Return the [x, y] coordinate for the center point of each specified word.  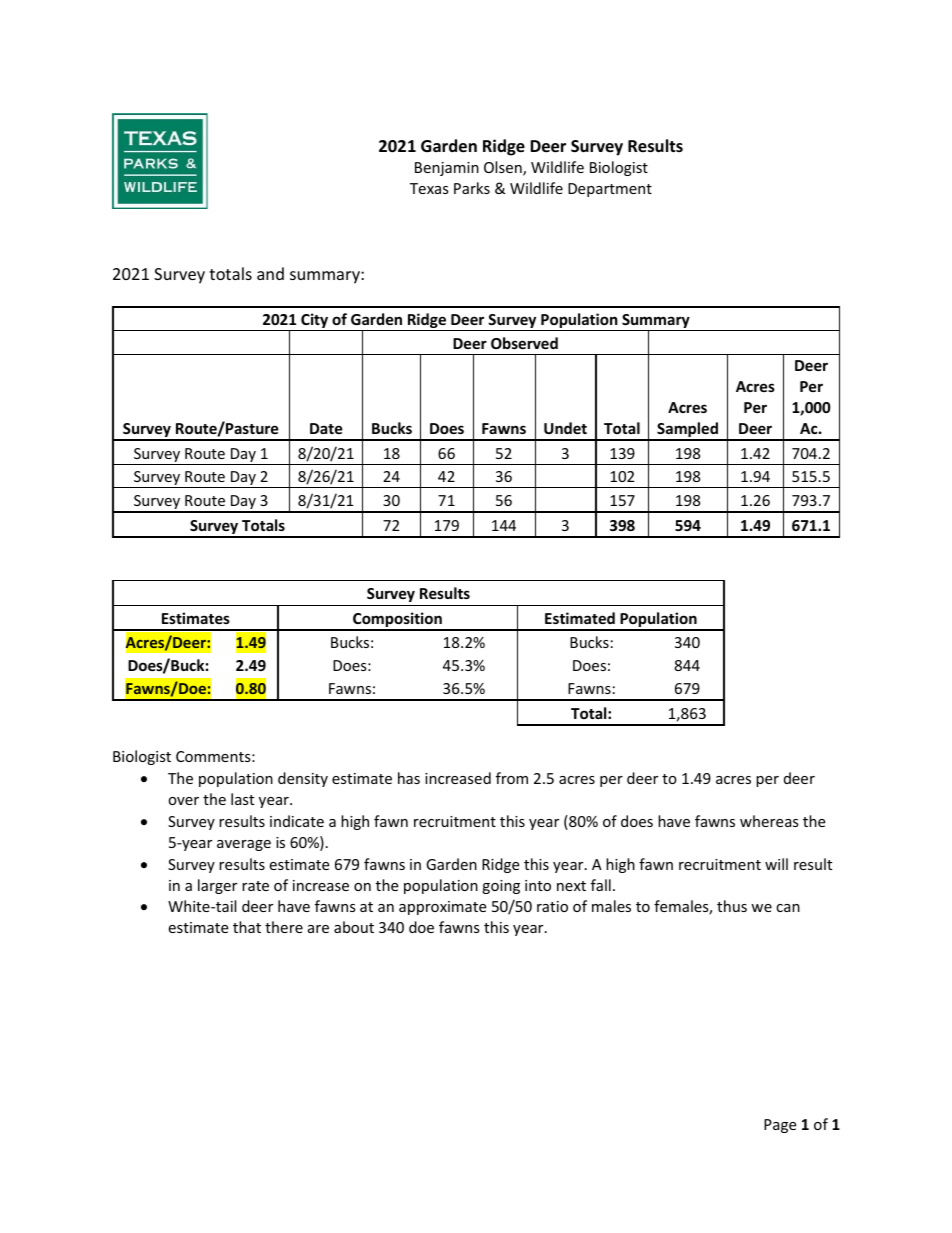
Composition [397, 621]
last [242, 799]
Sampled [687, 431]
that [247, 927]
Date [326, 428]
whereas [769, 821]
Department [610, 190]
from [512, 778]
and [270, 273]
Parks [472, 188]
